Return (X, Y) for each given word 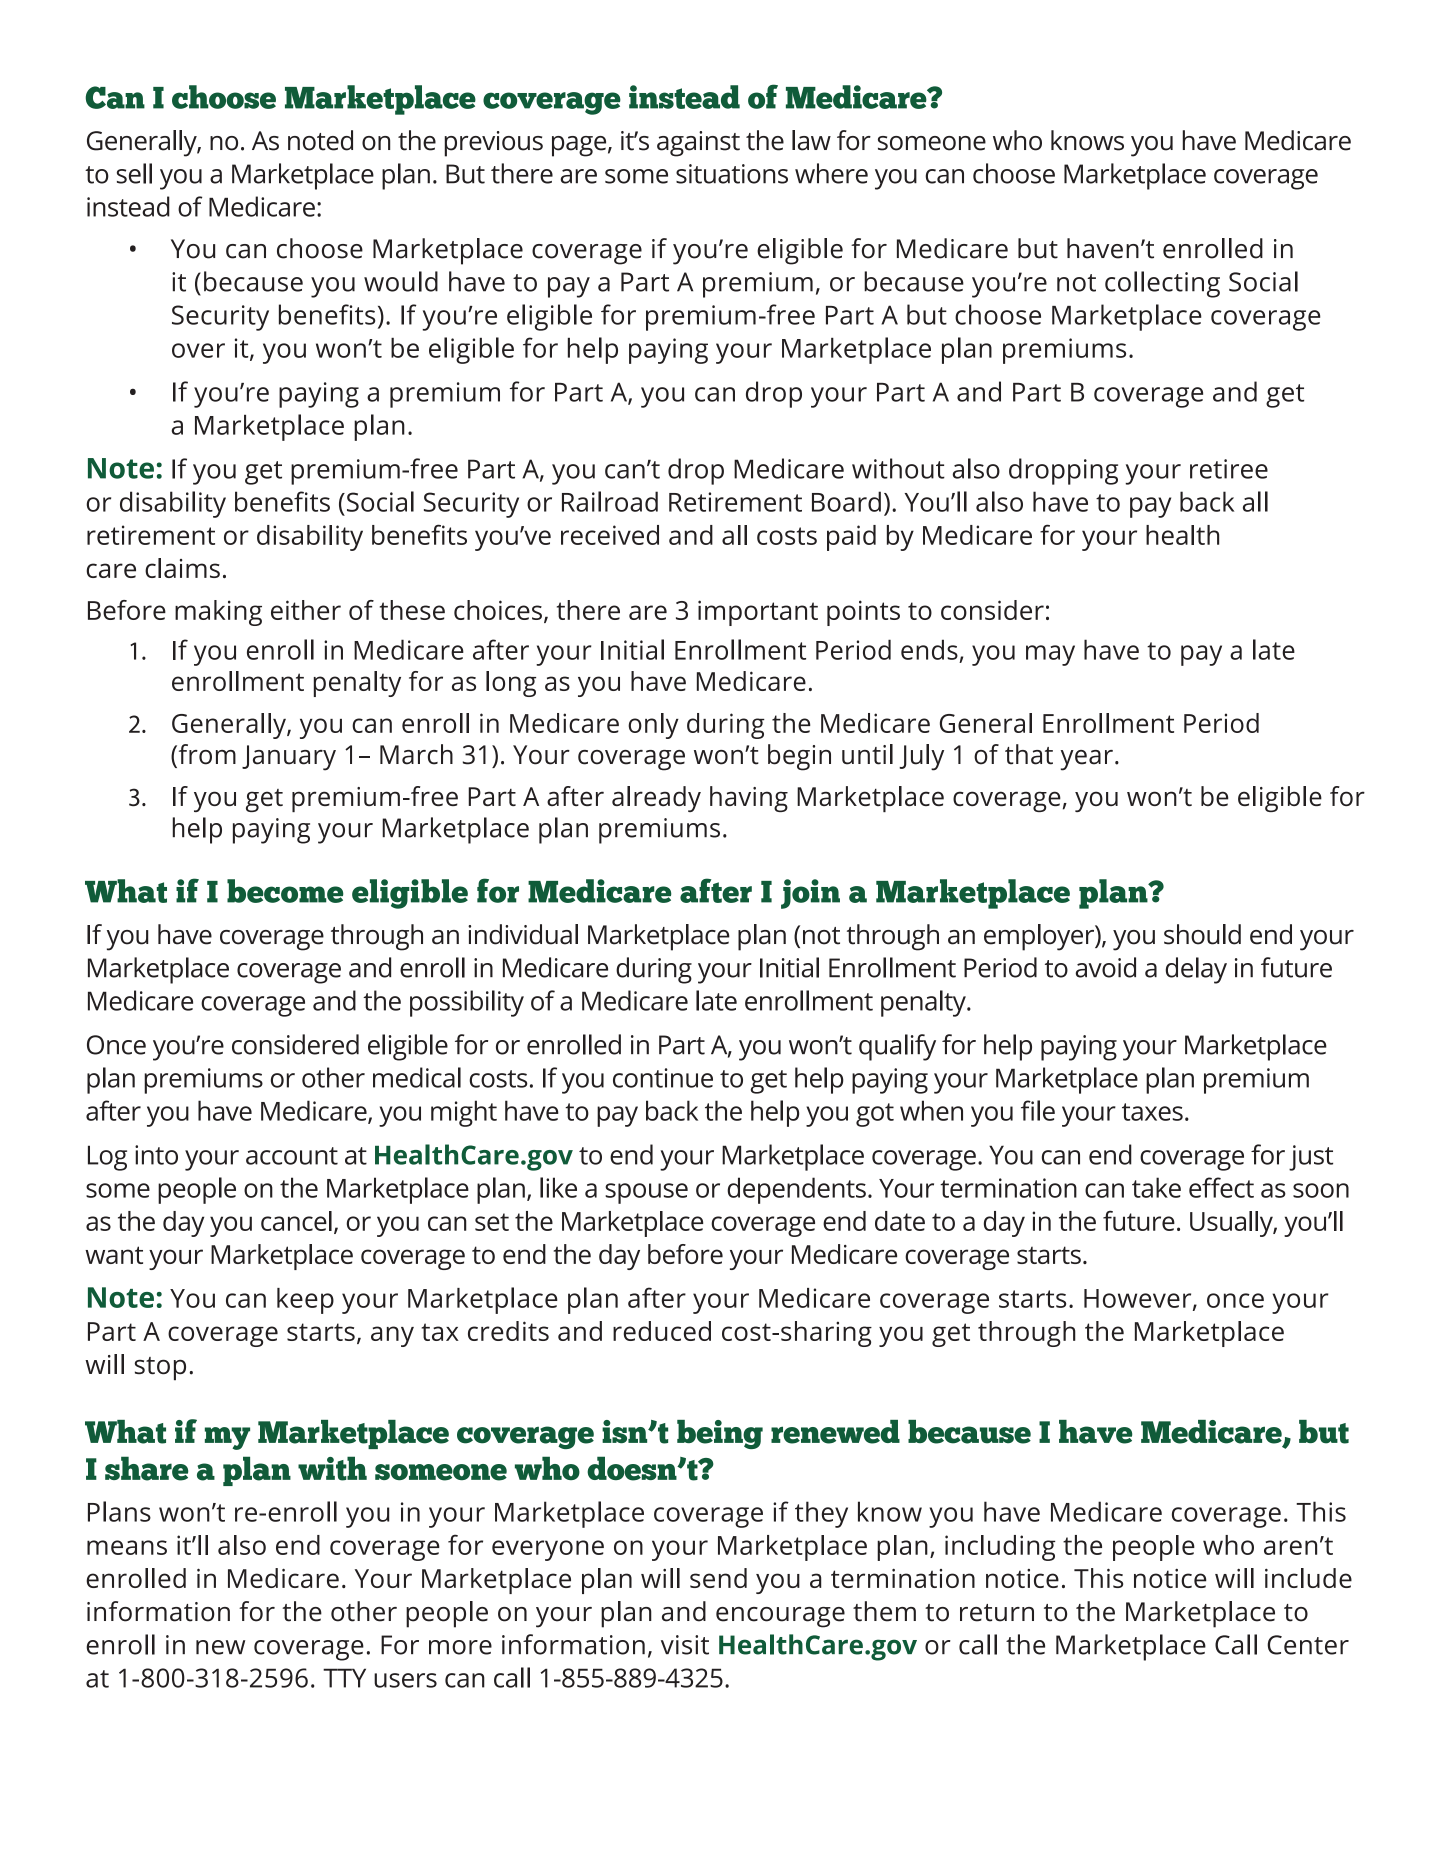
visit (685, 1645)
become (285, 891)
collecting (1162, 284)
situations (732, 174)
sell (134, 173)
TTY (344, 1678)
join (810, 894)
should (1202, 934)
